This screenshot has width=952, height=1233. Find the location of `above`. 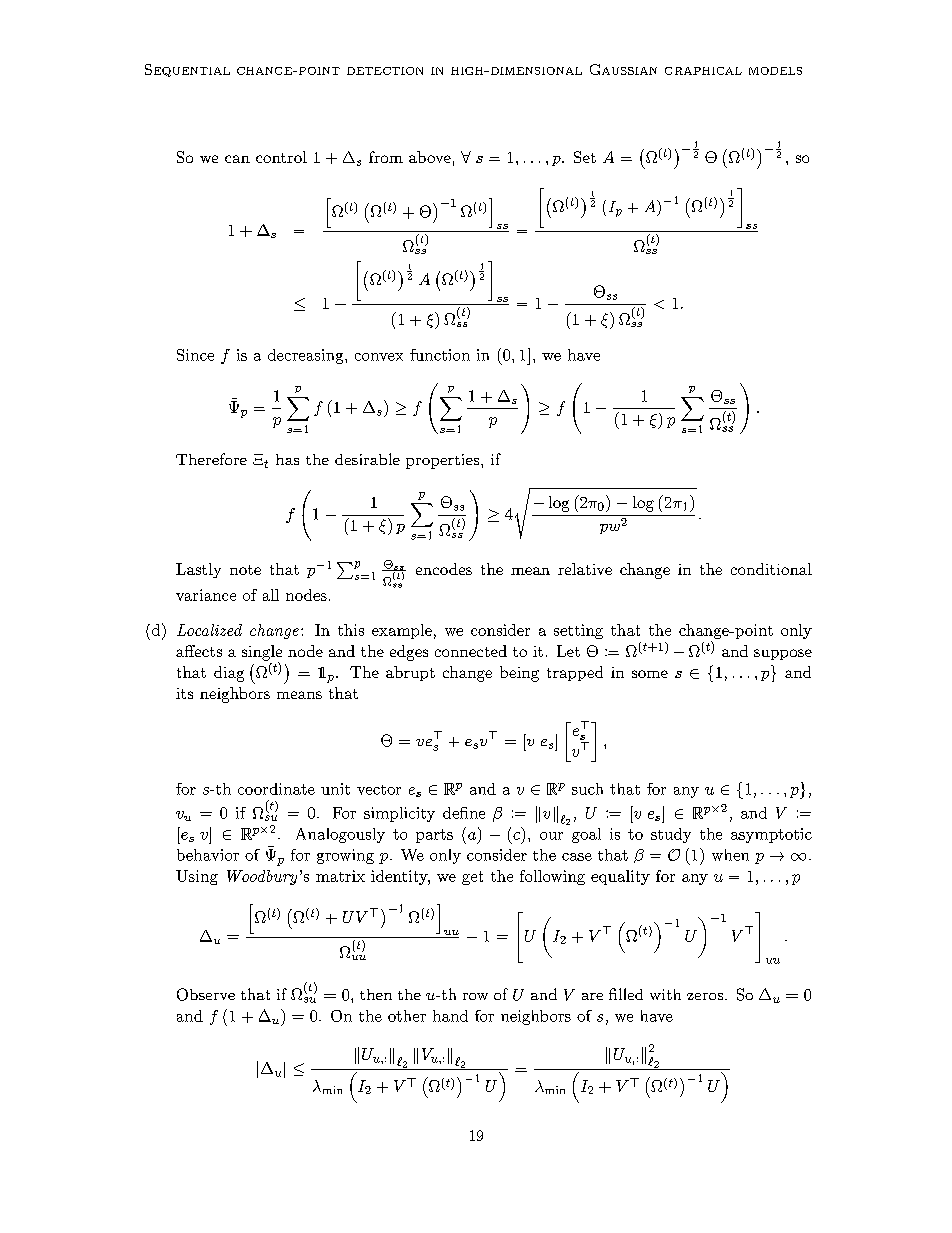

above is located at coordinates (430, 157).
